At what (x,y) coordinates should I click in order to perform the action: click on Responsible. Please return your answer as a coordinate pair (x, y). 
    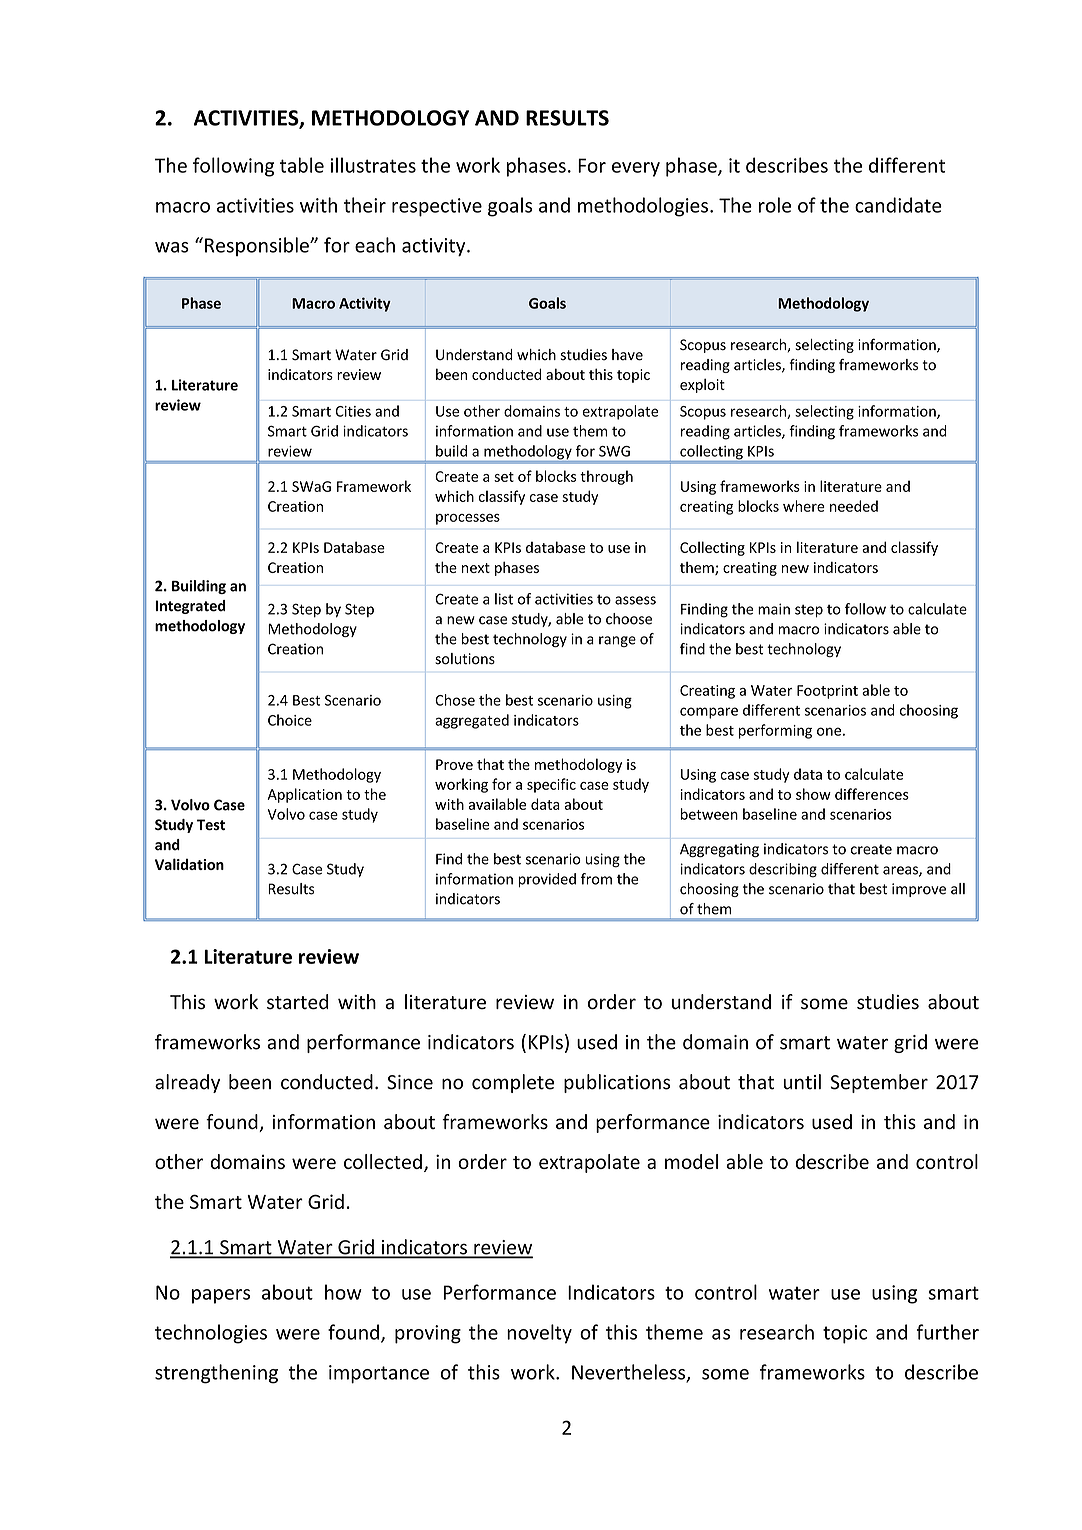
    Looking at the image, I should click on (258, 246).
